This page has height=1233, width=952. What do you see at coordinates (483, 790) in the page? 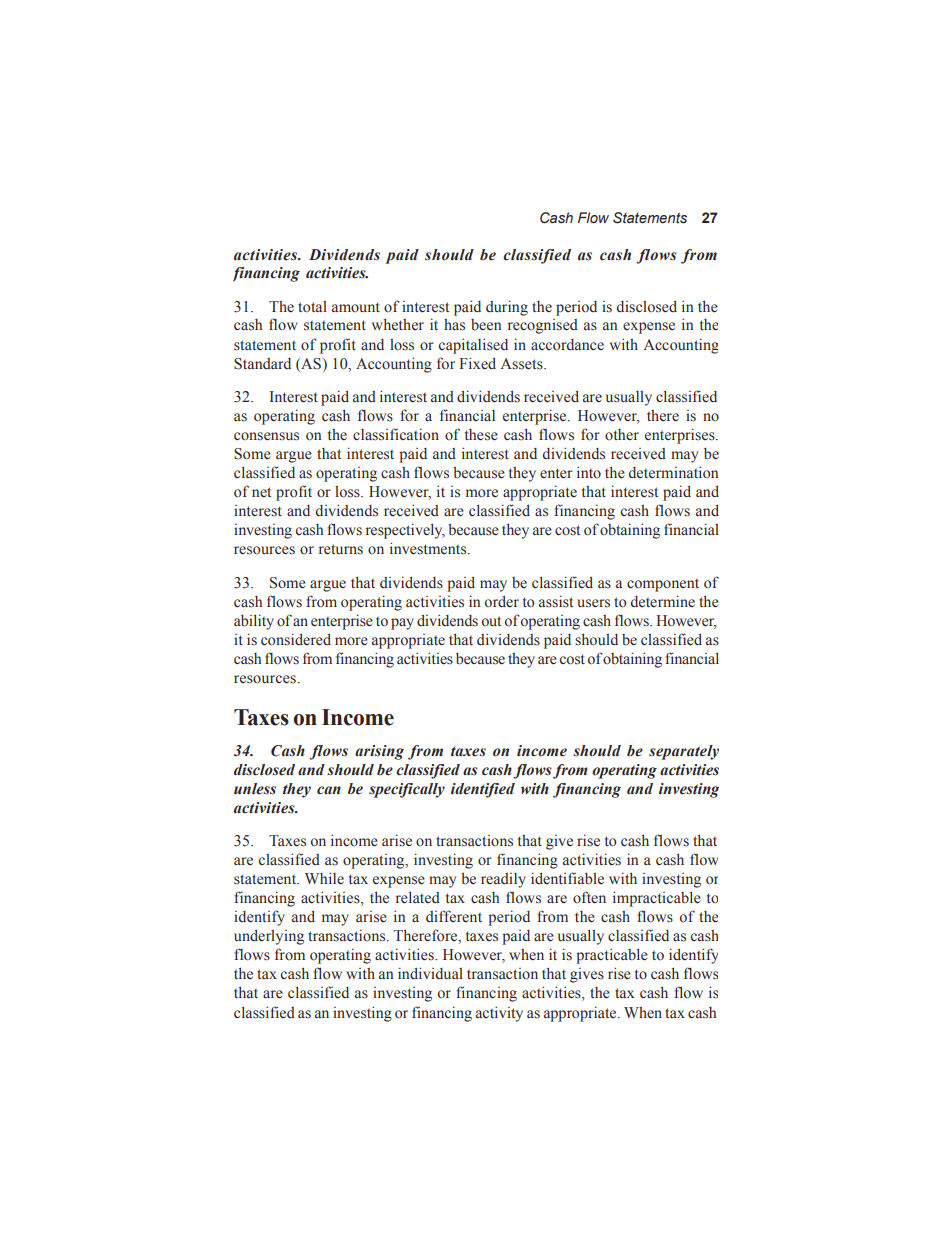
I see `identified` at bounding box center [483, 790].
